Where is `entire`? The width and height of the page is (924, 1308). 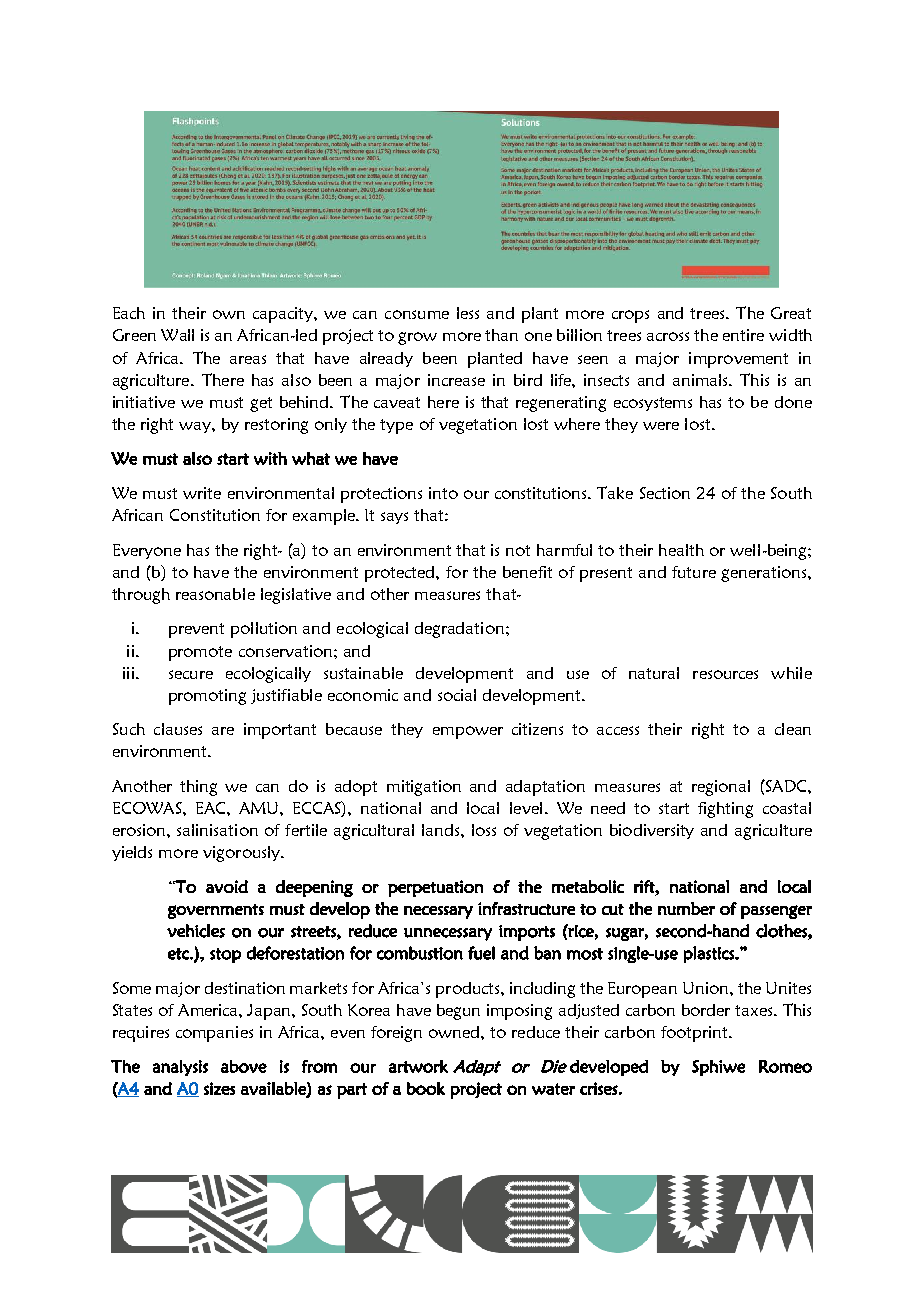
entire is located at coordinates (743, 335).
